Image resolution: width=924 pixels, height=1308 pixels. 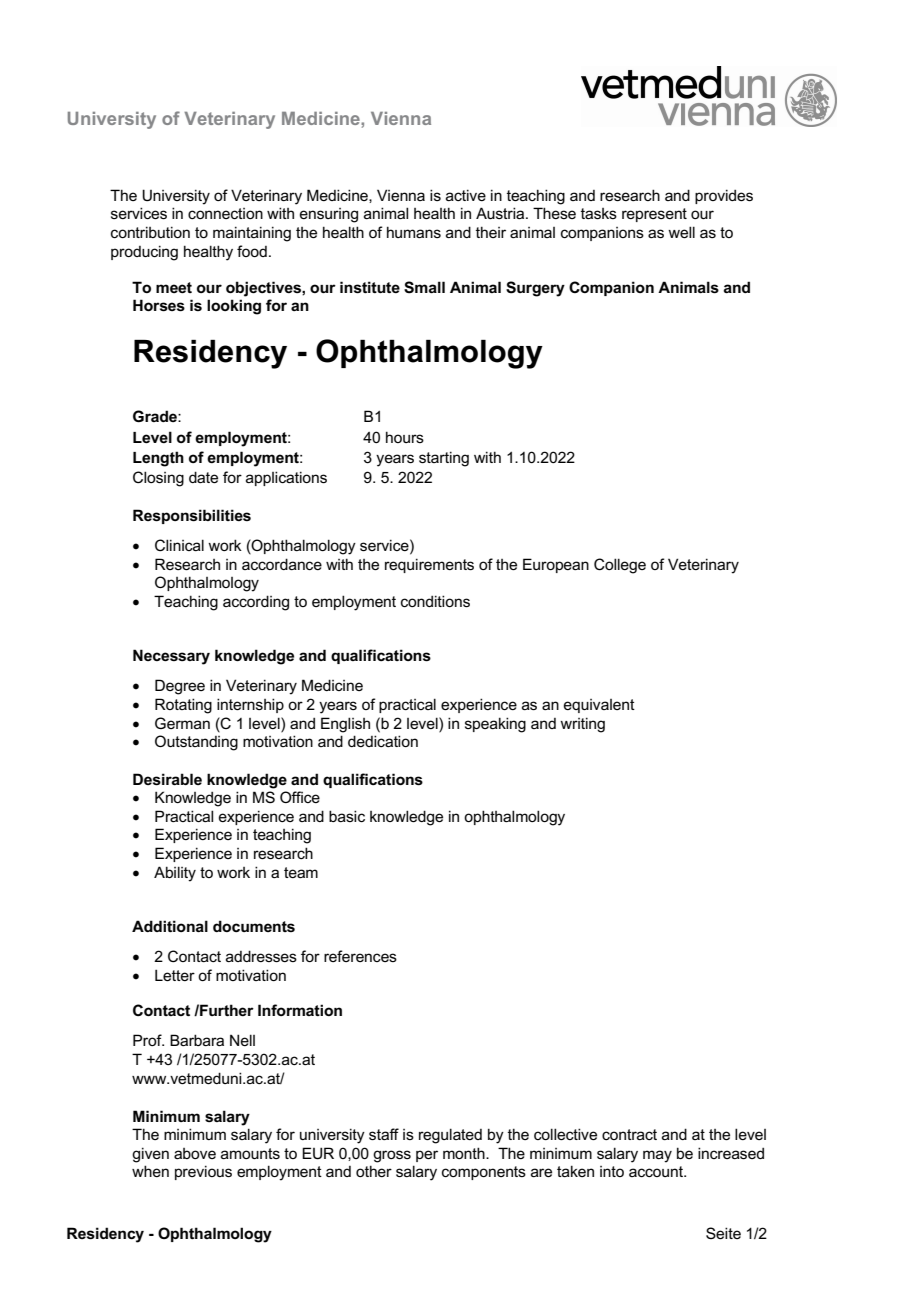 What do you see at coordinates (429, 565) in the page?
I see `requirements` at bounding box center [429, 565].
